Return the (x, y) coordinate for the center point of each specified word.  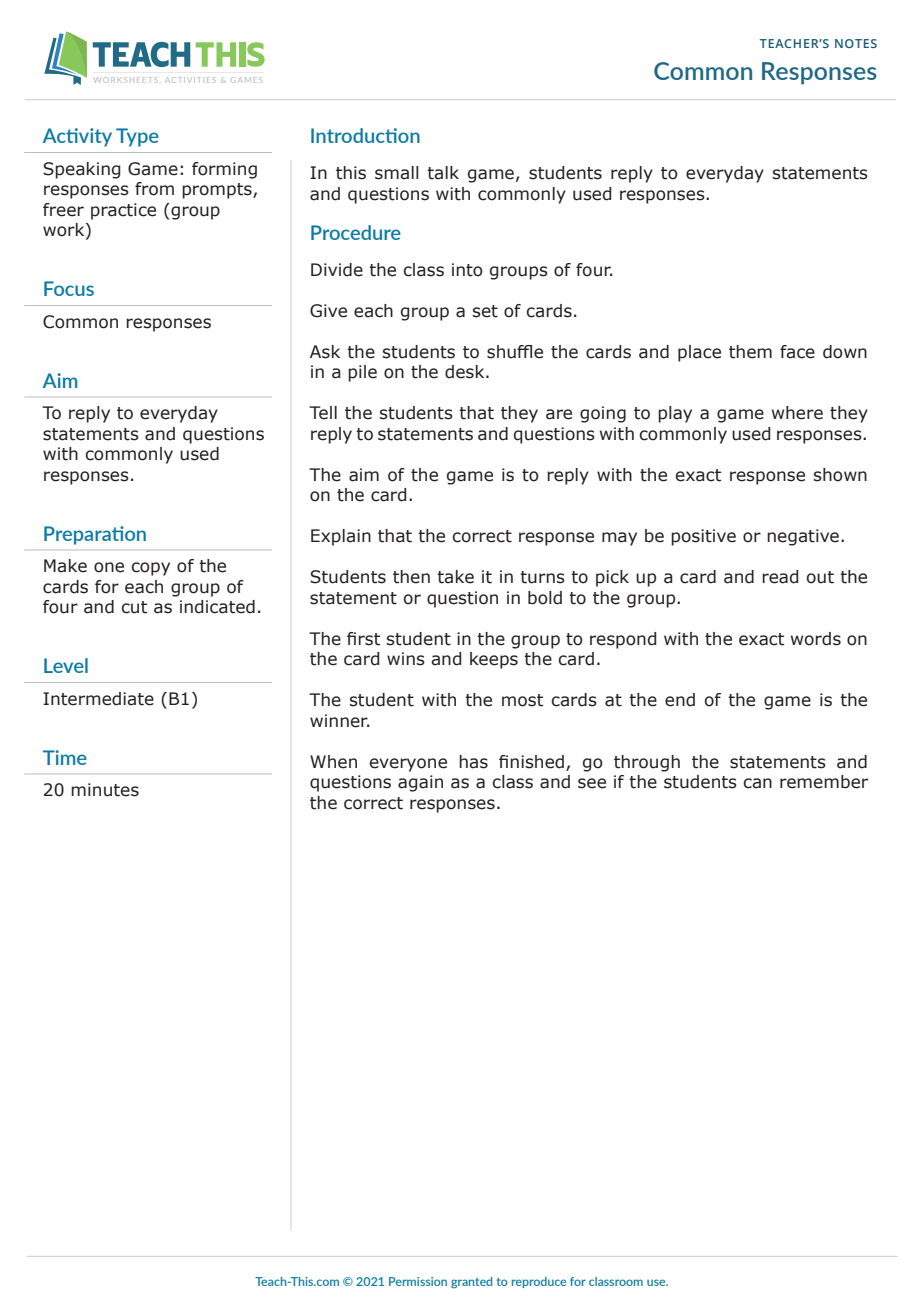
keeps (494, 660)
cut (134, 607)
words (816, 639)
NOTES (856, 43)
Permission (418, 1281)
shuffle (515, 352)
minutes (105, 790)
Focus (69, 288)
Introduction (365, 135)
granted (471, 1283)
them (750, 352)
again (420, 783)
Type (137, 137)
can (757, 783)
